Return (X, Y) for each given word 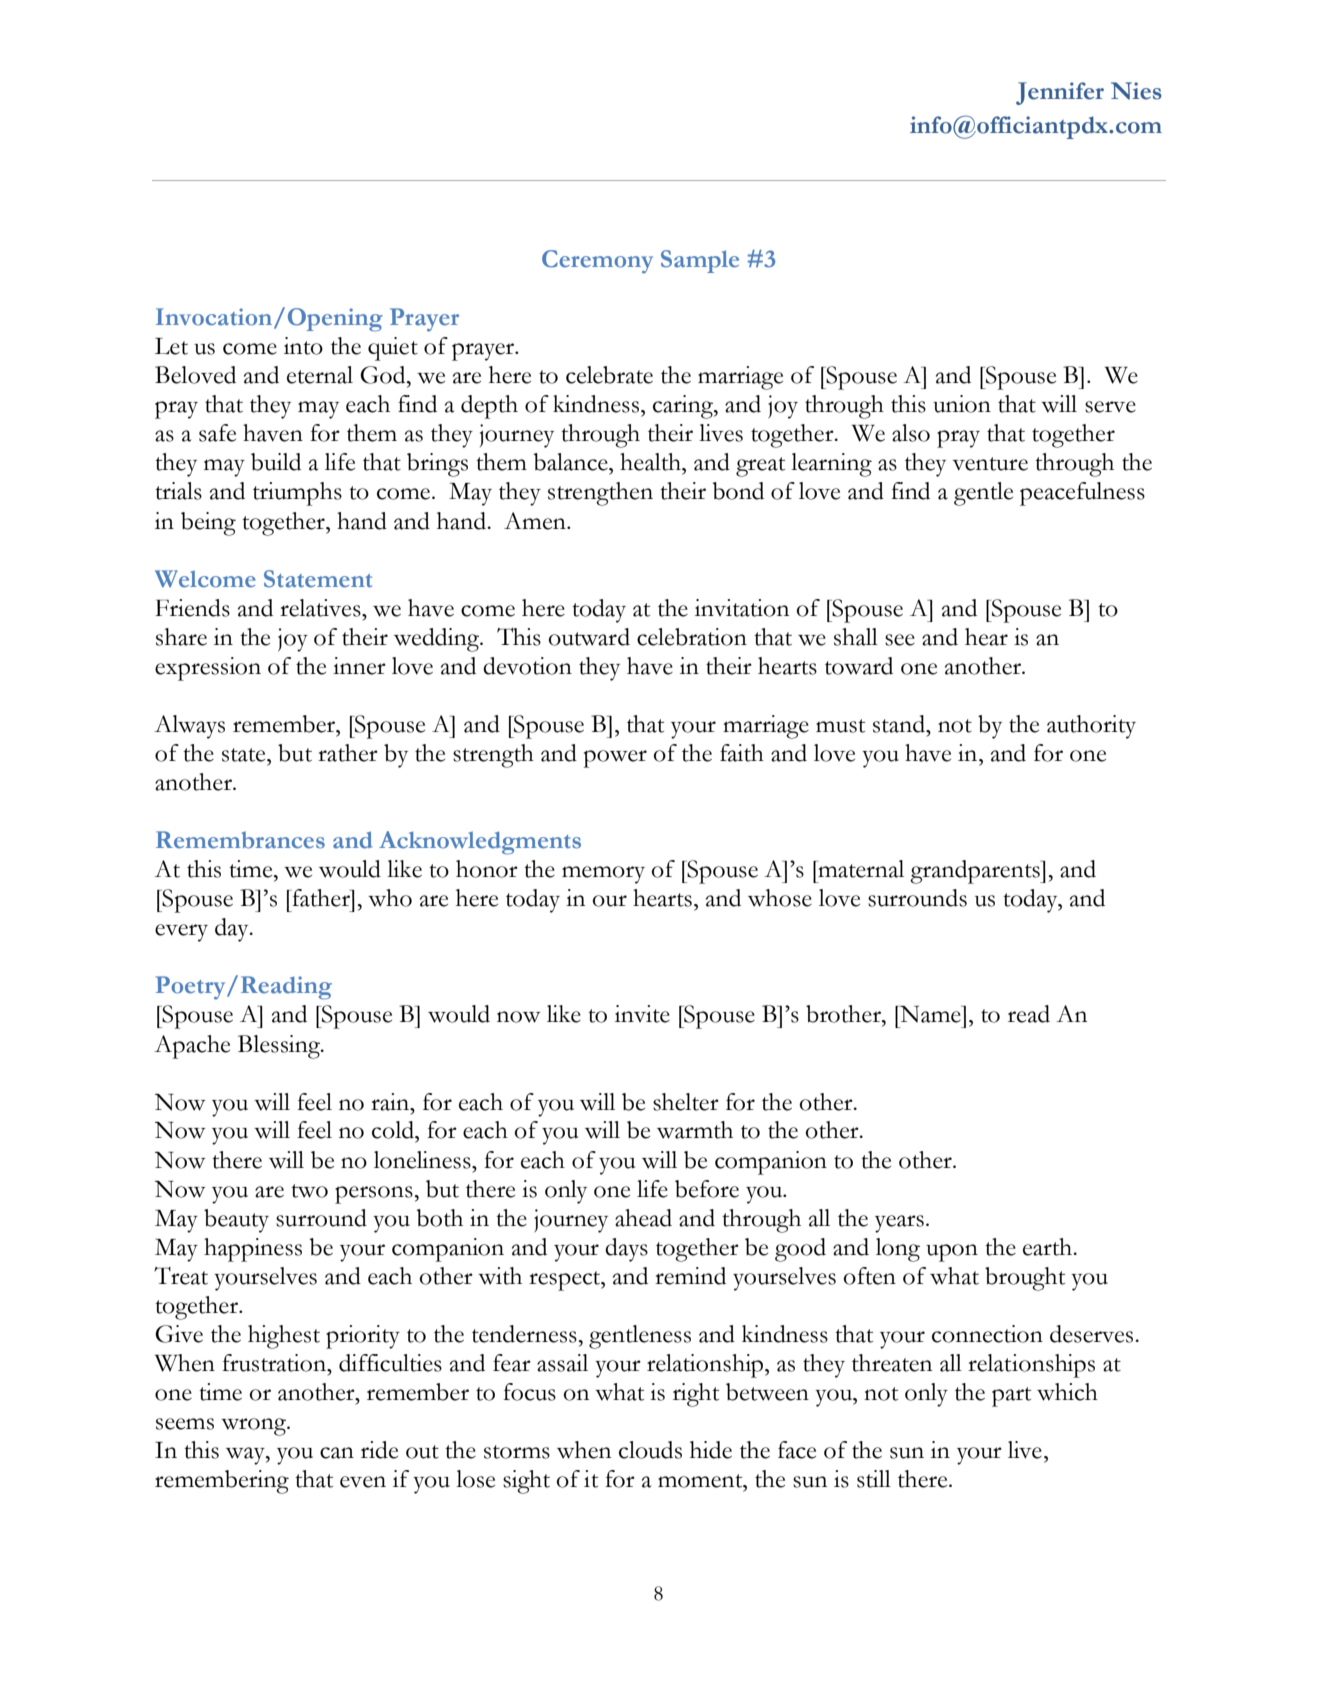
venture (990, 464)
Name (931, 1014)
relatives (321, 608)
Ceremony (597, 262)
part (1011, 1397)
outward (589, 637)
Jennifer (1060, 93)
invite (642, 1014)
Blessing (280, 1047)
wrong (255, 1427)
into (303, 346)
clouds (650, 1450)
